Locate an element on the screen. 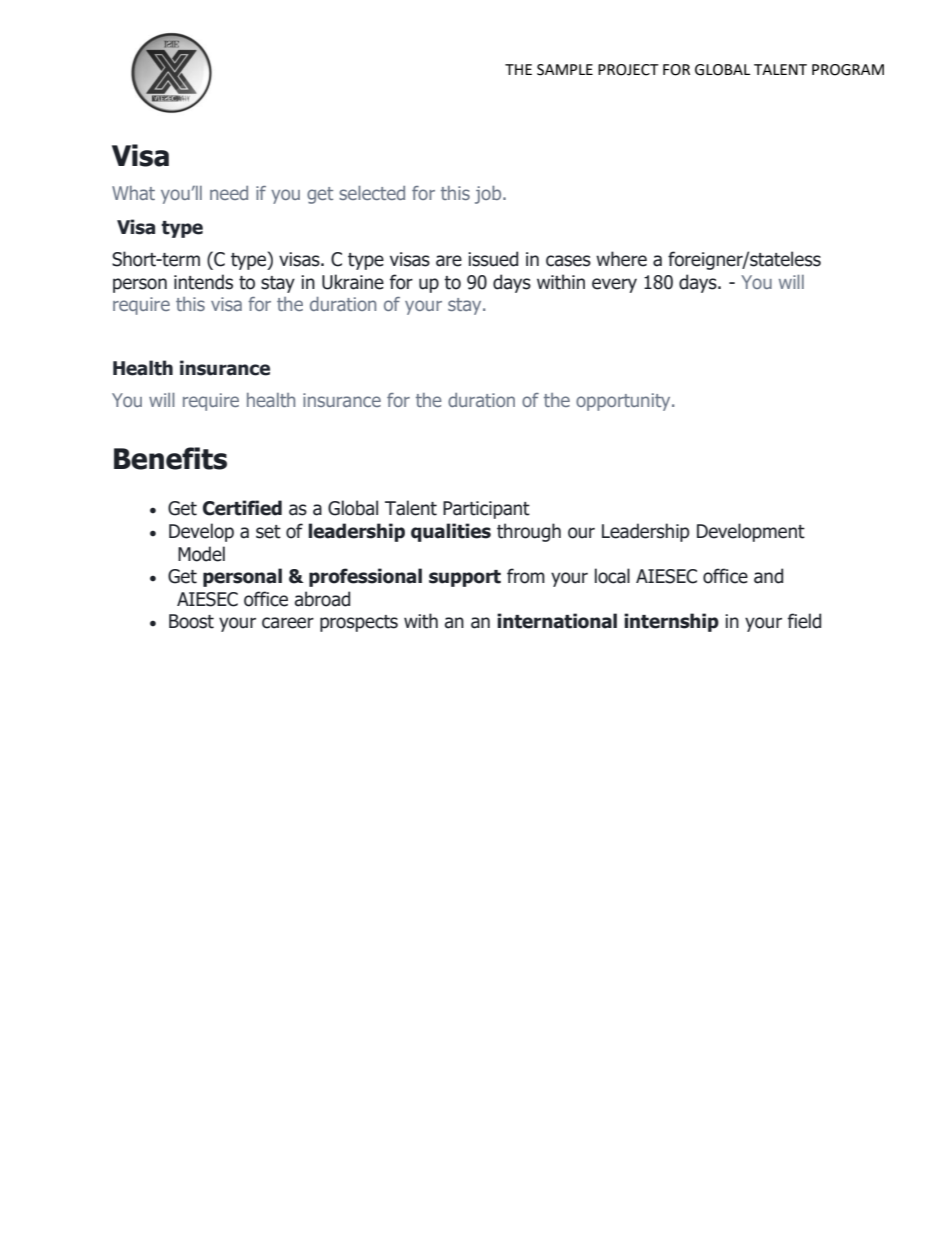  Participant is located at coordinates (486, 510).
